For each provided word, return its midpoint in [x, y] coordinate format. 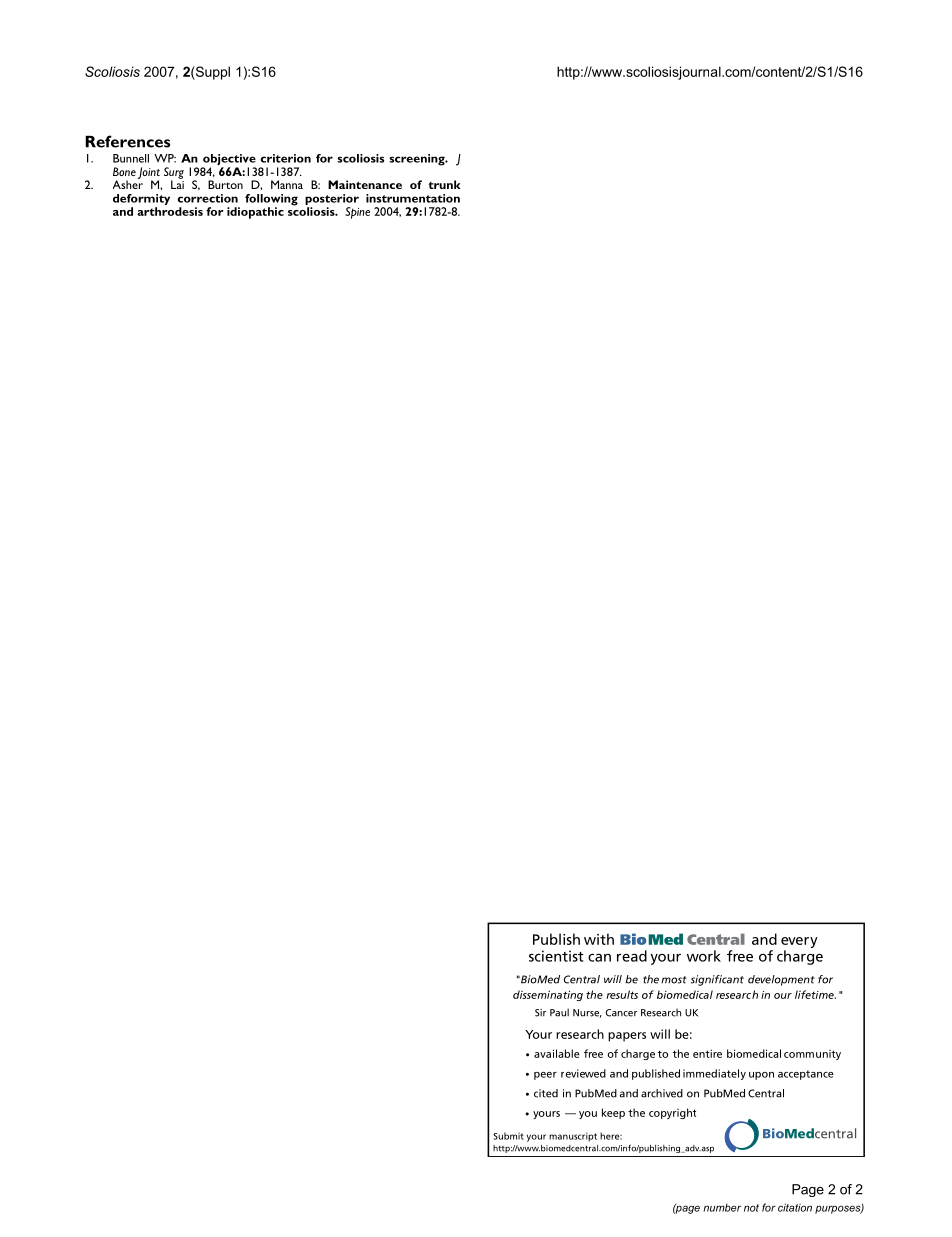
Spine [357, 213]
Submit [508, 1136]
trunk [445, 184]
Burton [225, 184]
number [722, 1208]
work [704, 956]
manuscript [573, 1137]
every [799, 942]
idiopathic [255, 213]
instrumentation [413, 198]
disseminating [548, 995]
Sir [540, 1013]
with [599, 939]
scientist [556, 956]
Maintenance [365, 184]
